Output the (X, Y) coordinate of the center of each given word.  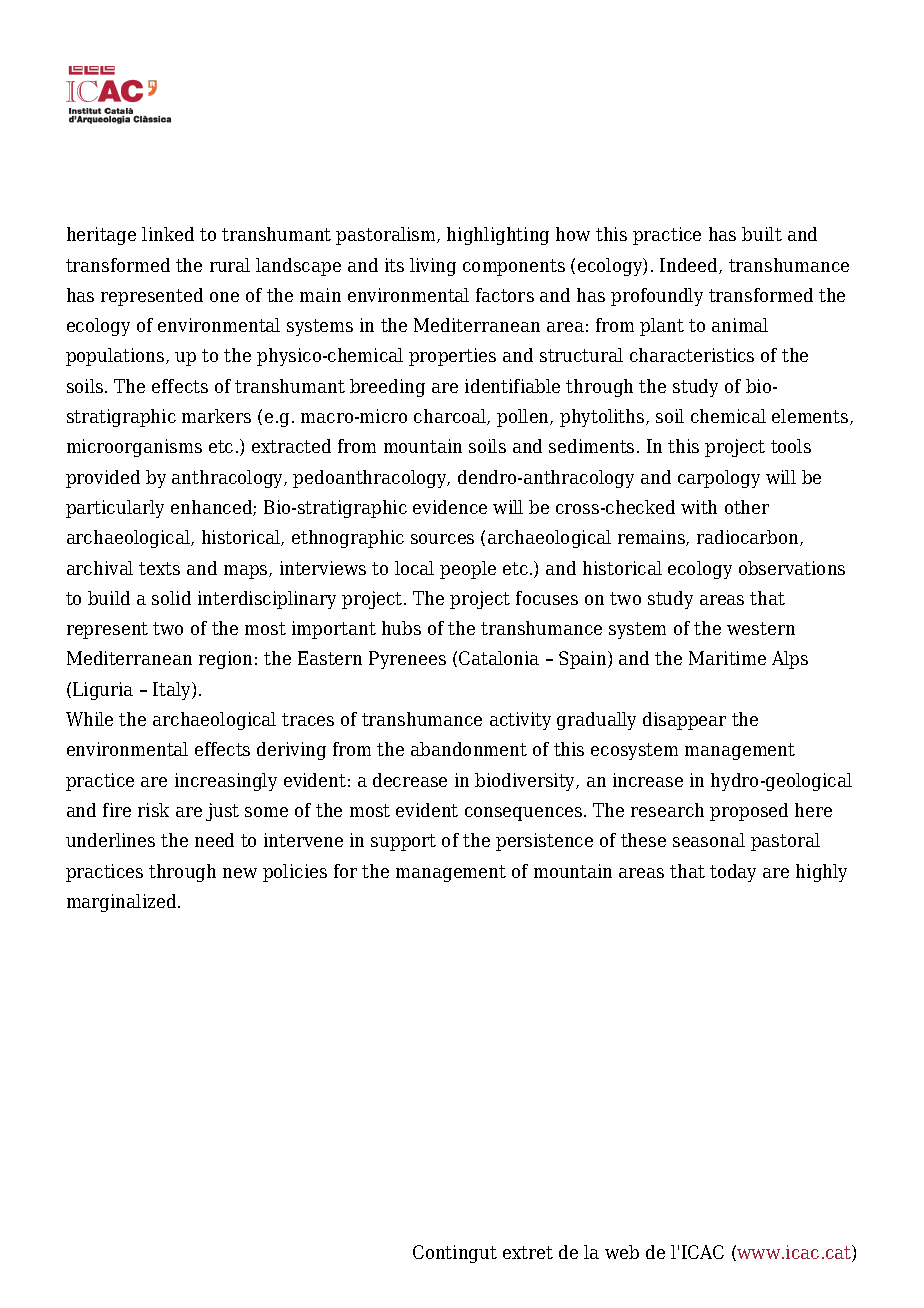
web (622, 1252)
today (733, 873)
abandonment (469, 749)
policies (295, 873)
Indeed (690, 266)
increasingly (226, 782)
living (433, 267)
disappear (684, 721)
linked (168, 234)
